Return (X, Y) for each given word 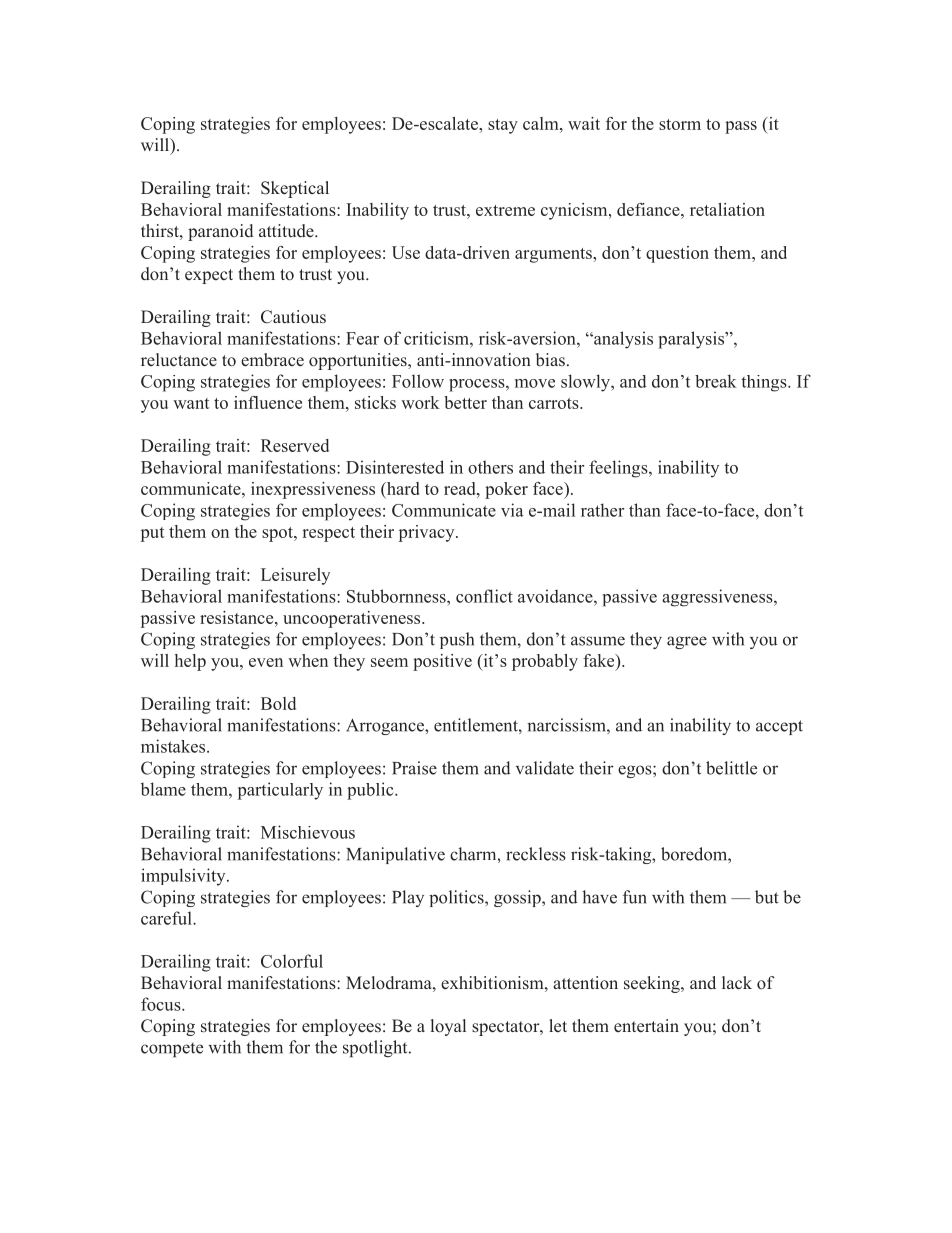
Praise (414, 768)
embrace (272, 360)
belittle (731, 768)
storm (680, 124)
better (465, 402)
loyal (448, 1027)
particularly (280, 791)
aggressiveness (718, 598)
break (716, 381)
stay (503, 126)
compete (172, 1049)
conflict (484, 596)
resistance (238, 617)
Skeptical (295, 189)
